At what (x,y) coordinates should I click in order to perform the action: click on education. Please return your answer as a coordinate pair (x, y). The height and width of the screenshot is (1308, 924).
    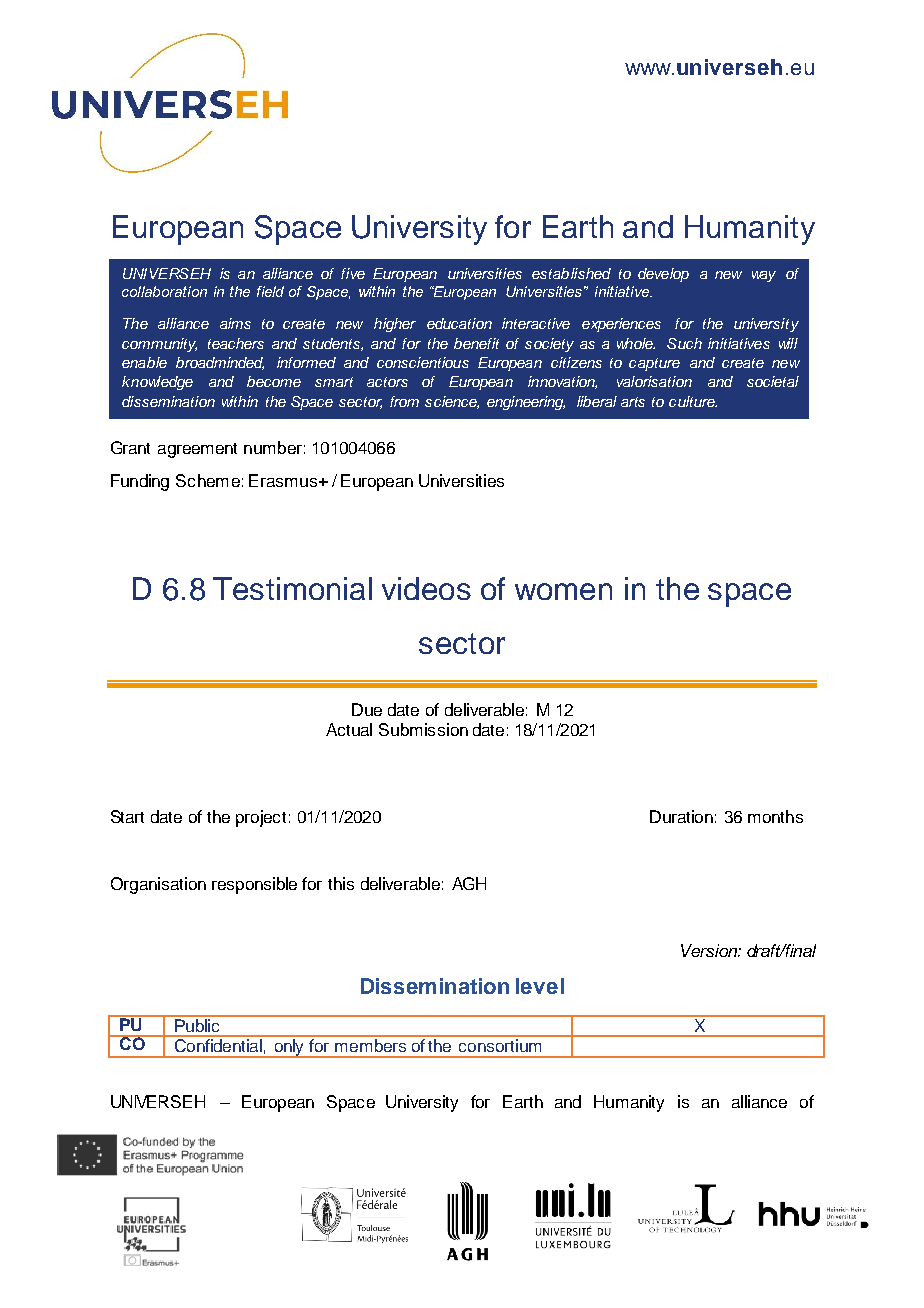
    Looking at the image, I should click on (459, 323).
